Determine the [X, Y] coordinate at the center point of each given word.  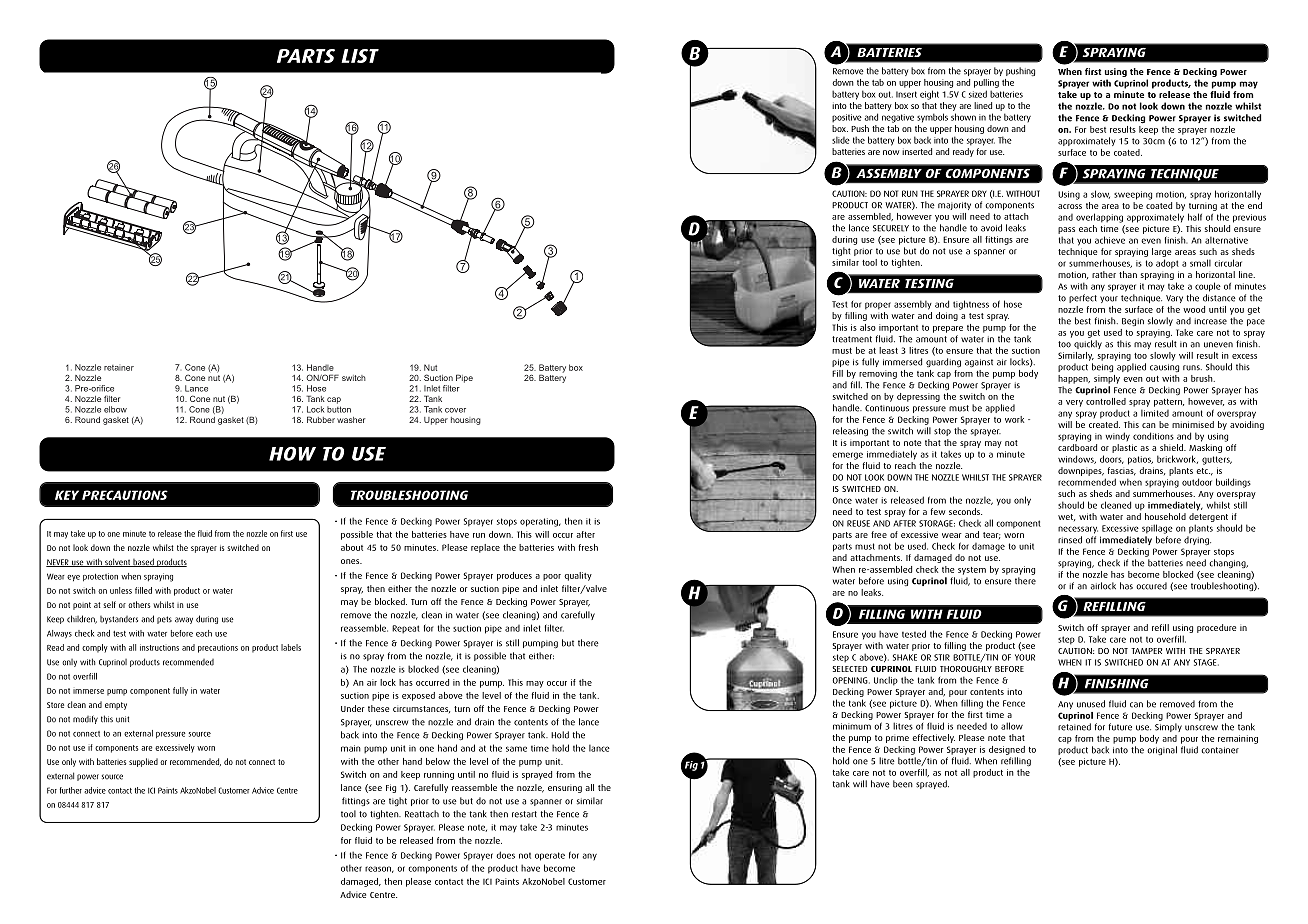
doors [1112, 459]
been [903, 784]
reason [379, 869]
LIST [360, 56]
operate [550, 856]
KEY [67, 495]
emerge [847, 456]
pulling [986, 83]
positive [847, 118]
